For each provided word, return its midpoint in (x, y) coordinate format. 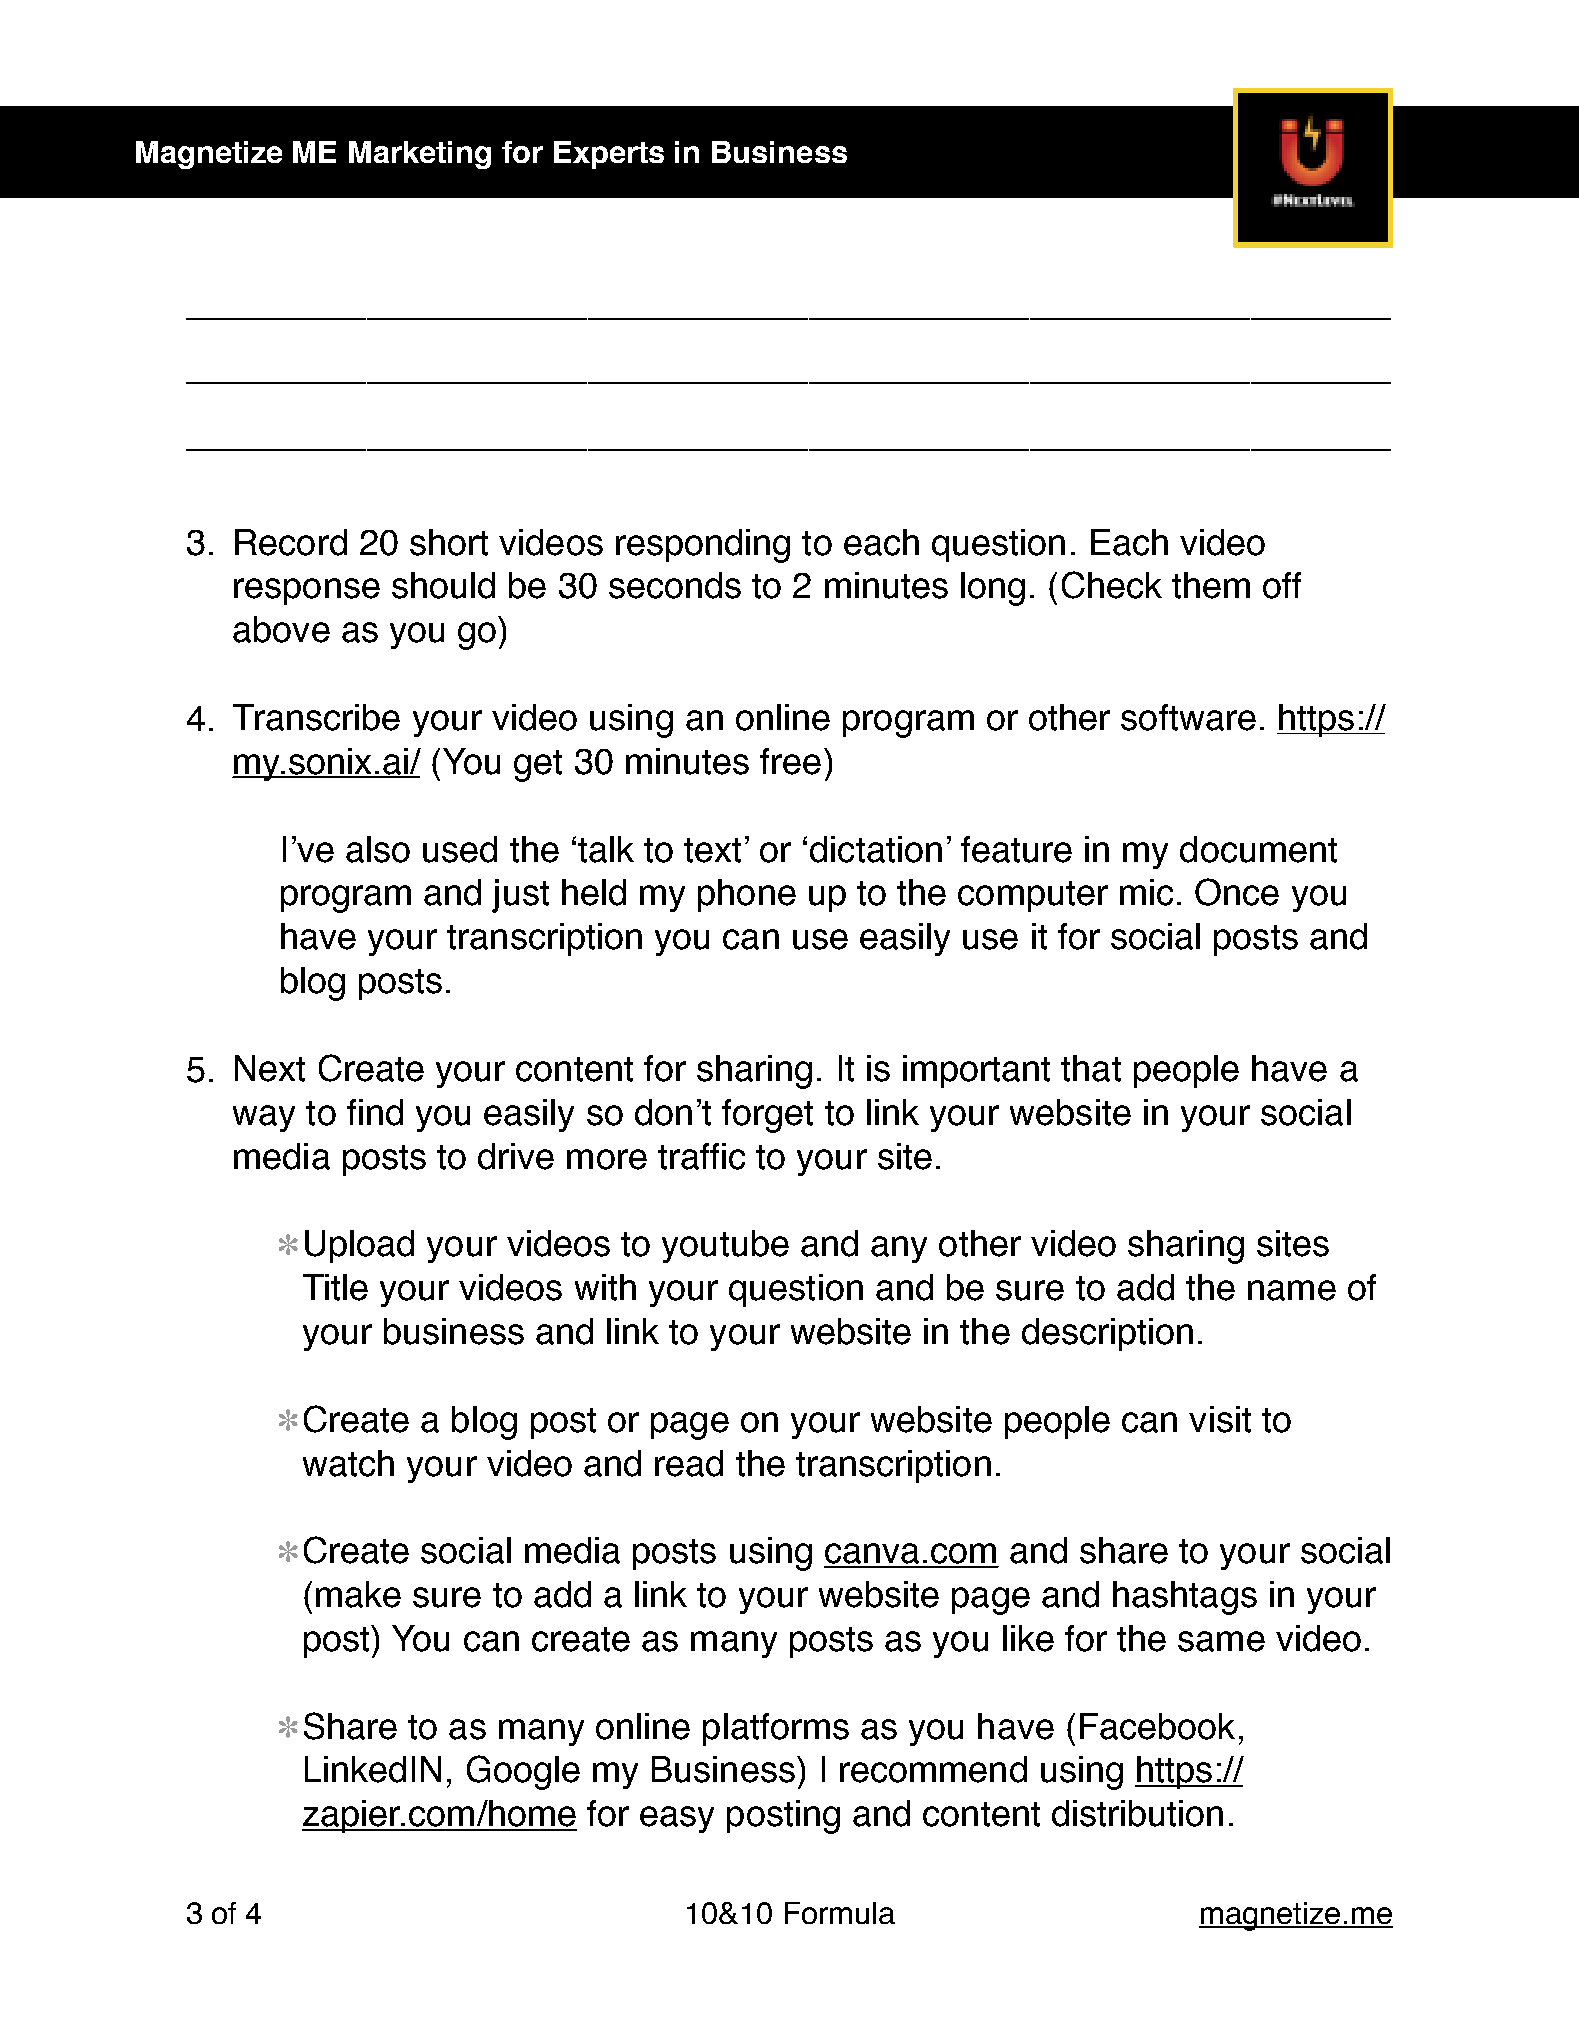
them (1211, 585)
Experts (609, 155)
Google (523, 1772)
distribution (1137, 1813)
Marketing (420, 155)
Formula (840, 1913)
